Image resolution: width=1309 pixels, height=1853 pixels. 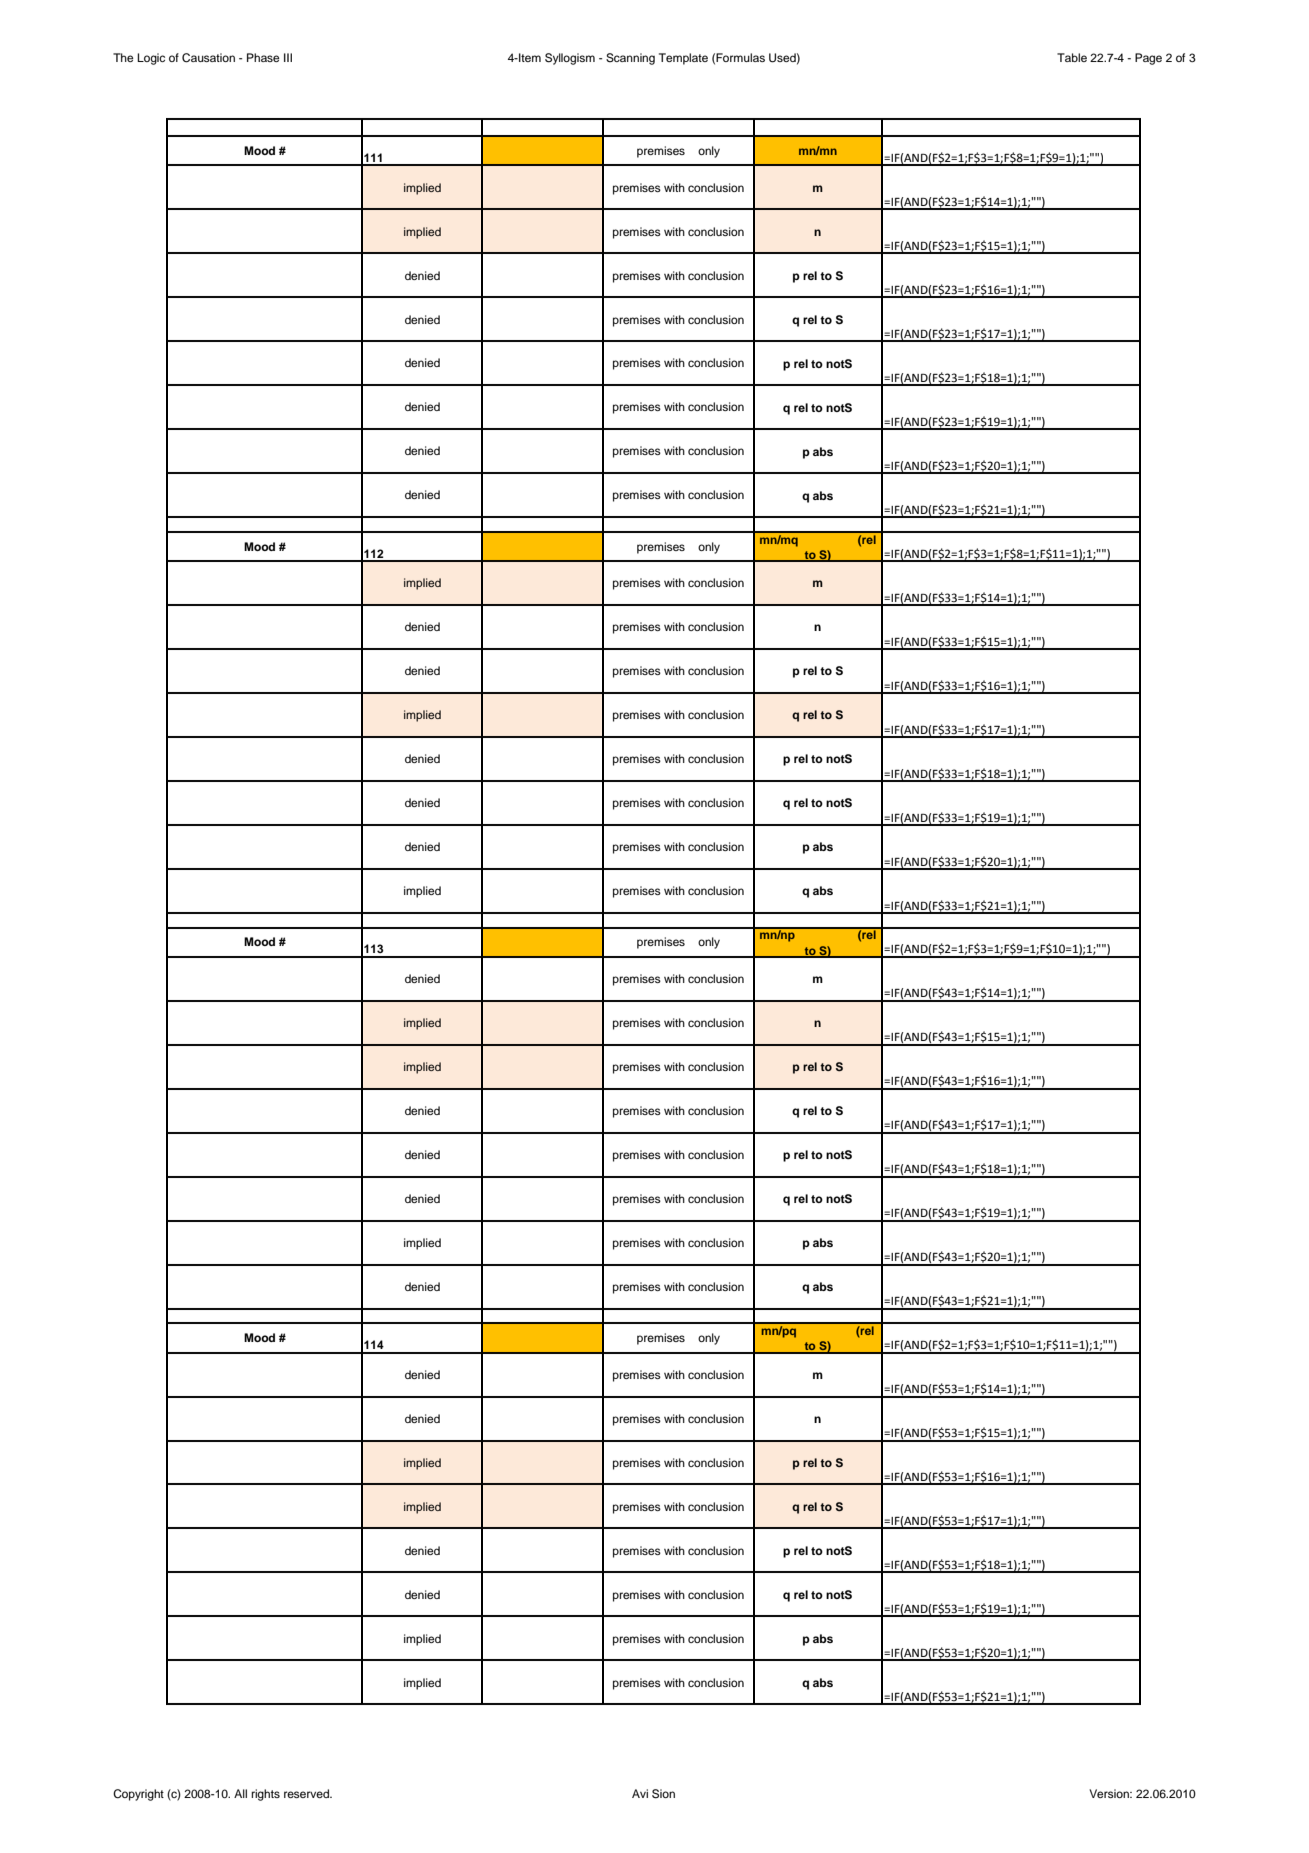 What do you see at coordinates (630, 59) in the document?
I see `Scanning` at bounding box center [630, 59].
